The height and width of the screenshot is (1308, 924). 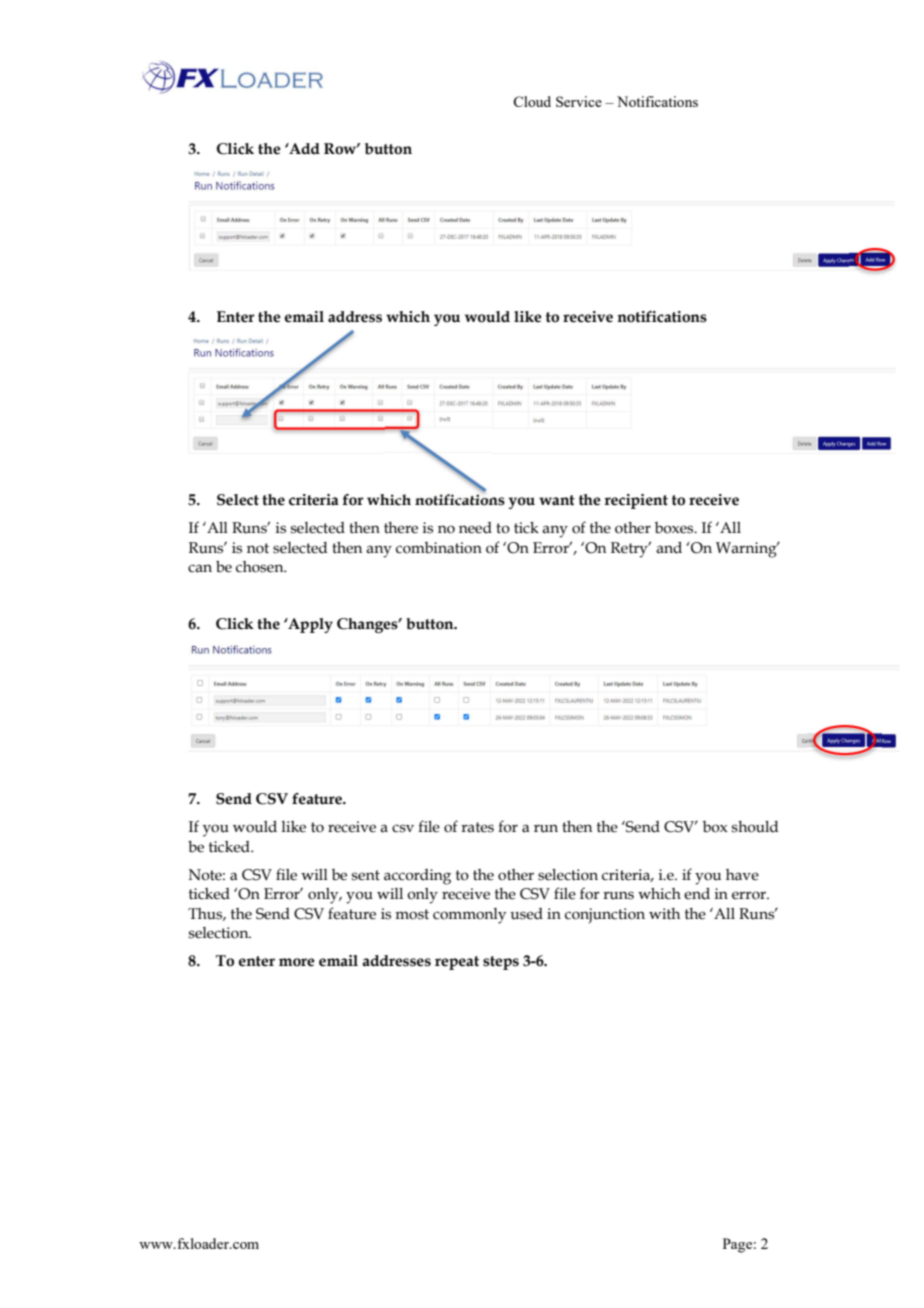 What do you see at coordinates (532, 101) in the screenshot?
I see `Cloud` at bounding box center [532, 101].
